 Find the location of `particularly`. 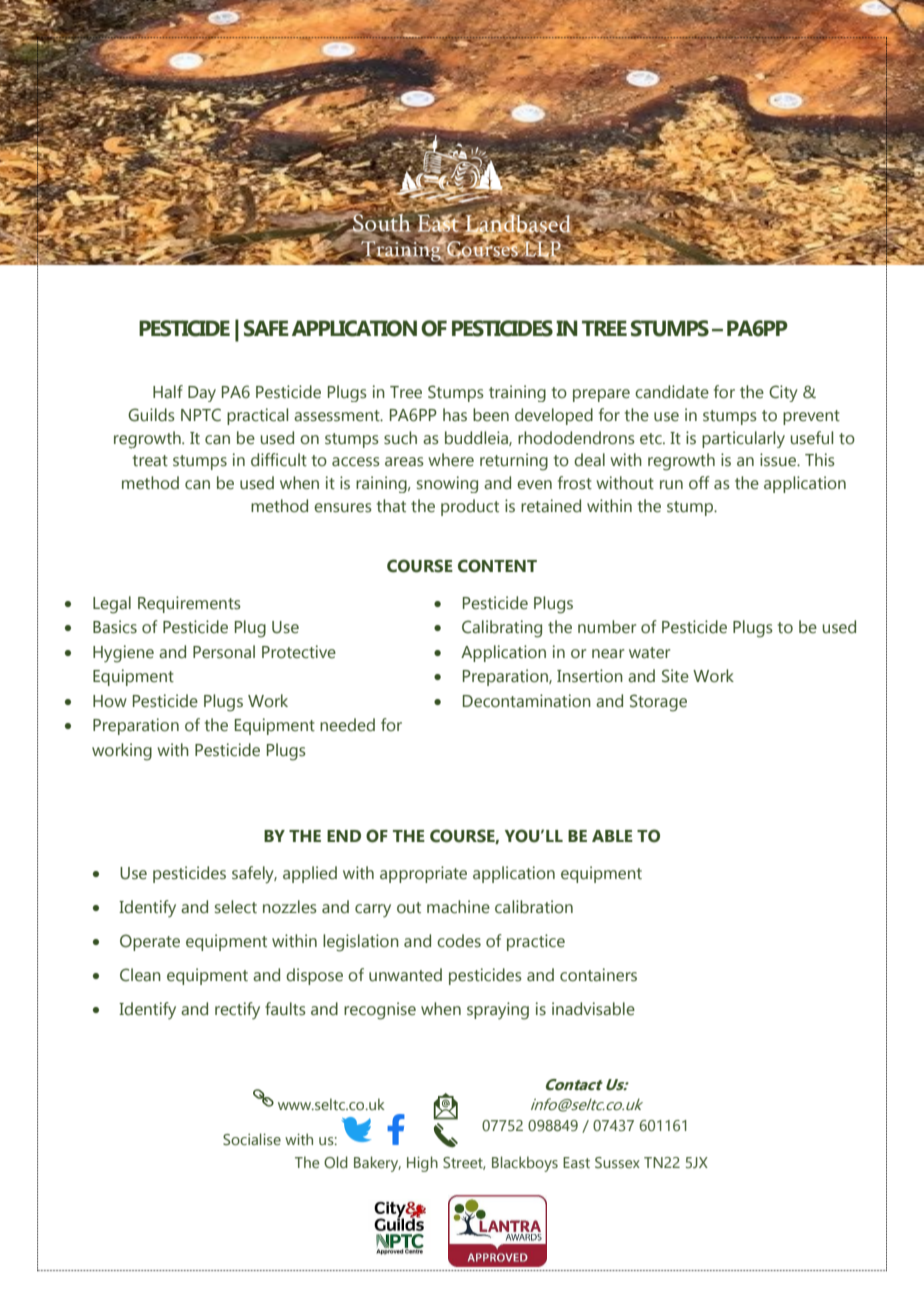

particularly is located at coordinates (743, 439).
